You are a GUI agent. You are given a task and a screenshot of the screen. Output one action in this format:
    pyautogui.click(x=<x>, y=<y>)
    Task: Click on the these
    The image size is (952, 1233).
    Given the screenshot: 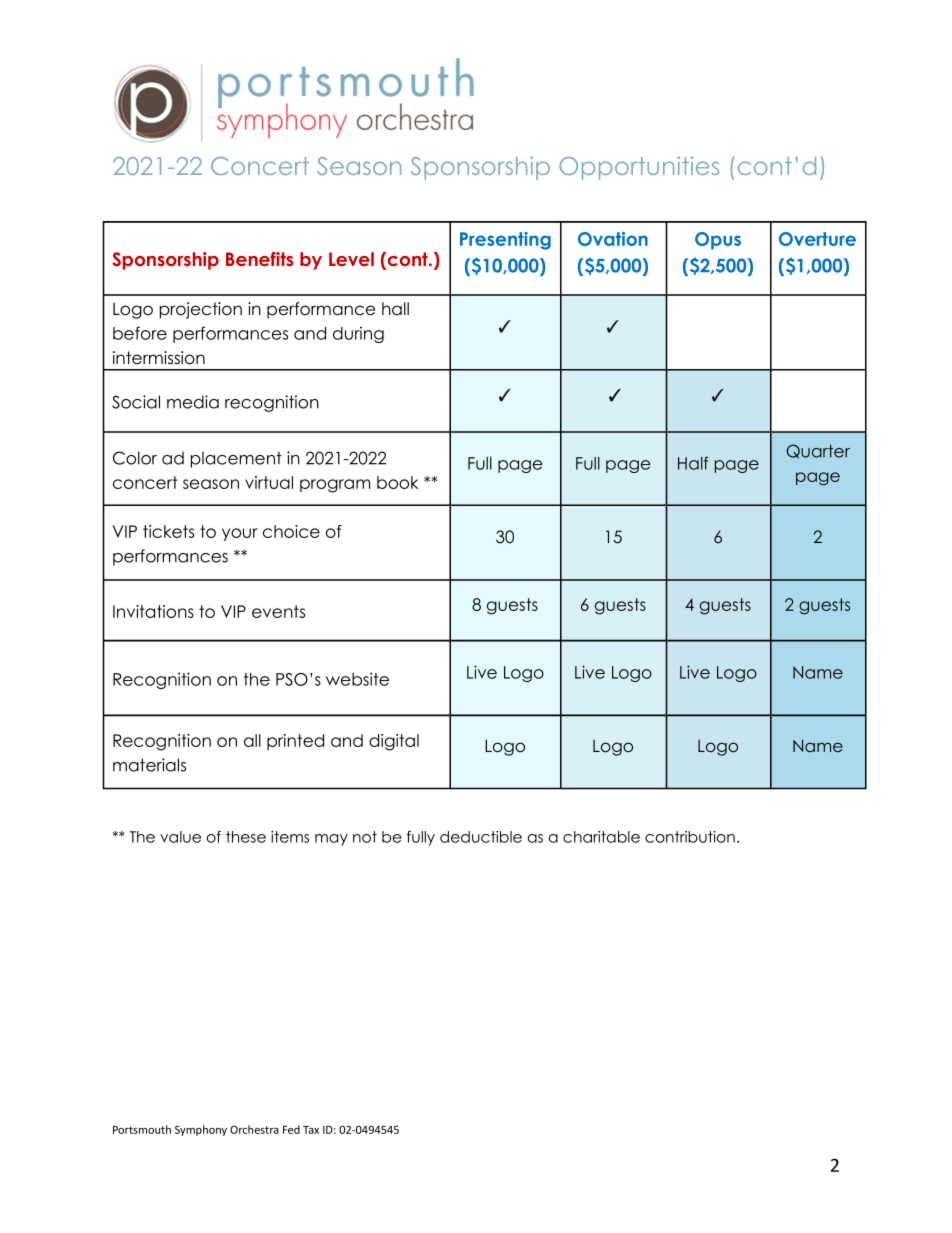 What is the action you would take?
    pyautogui.click(x=246, y=837)
